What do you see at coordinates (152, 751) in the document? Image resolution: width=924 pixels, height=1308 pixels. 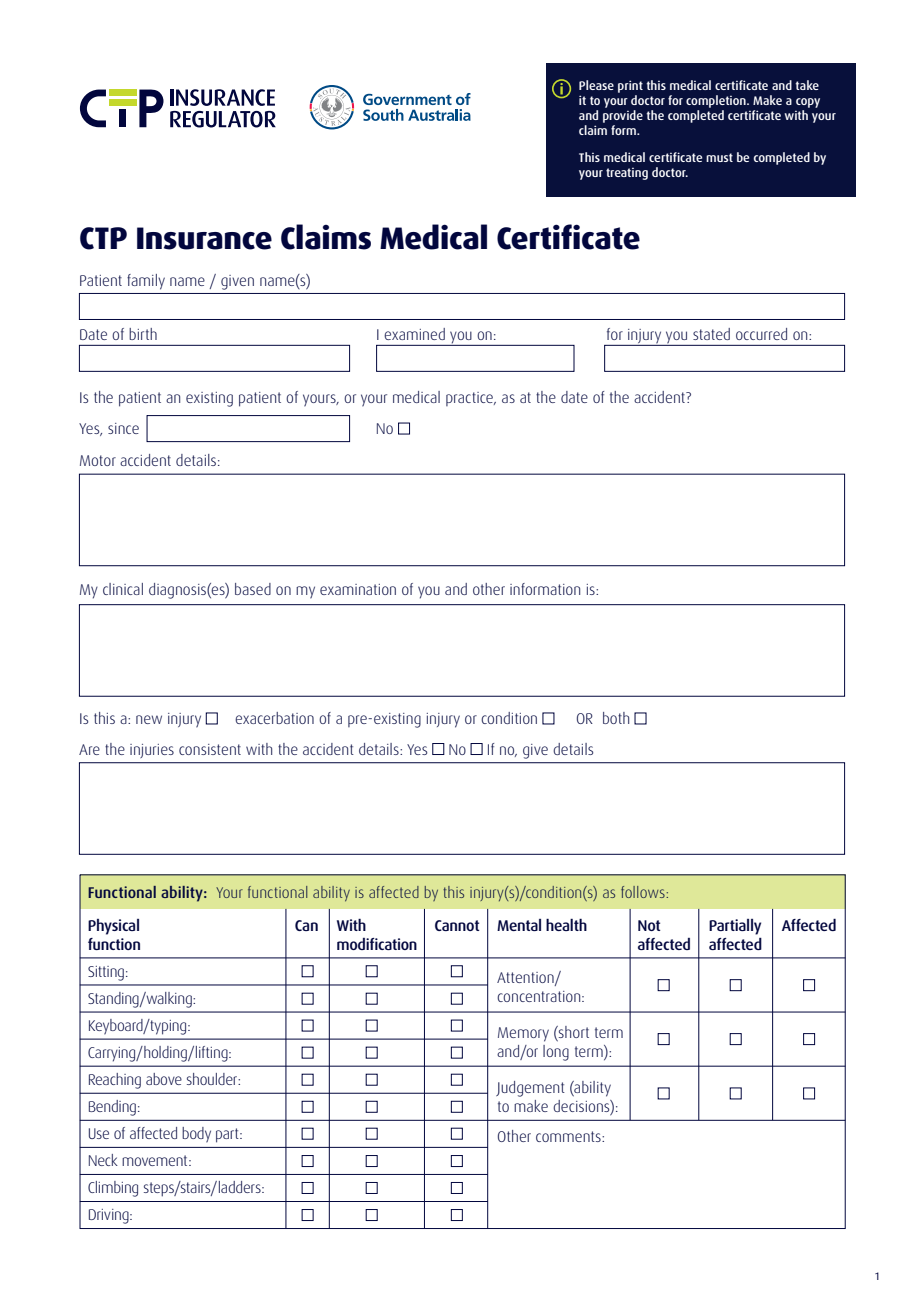 I see `injuries` at bounding box center [152, 751].
